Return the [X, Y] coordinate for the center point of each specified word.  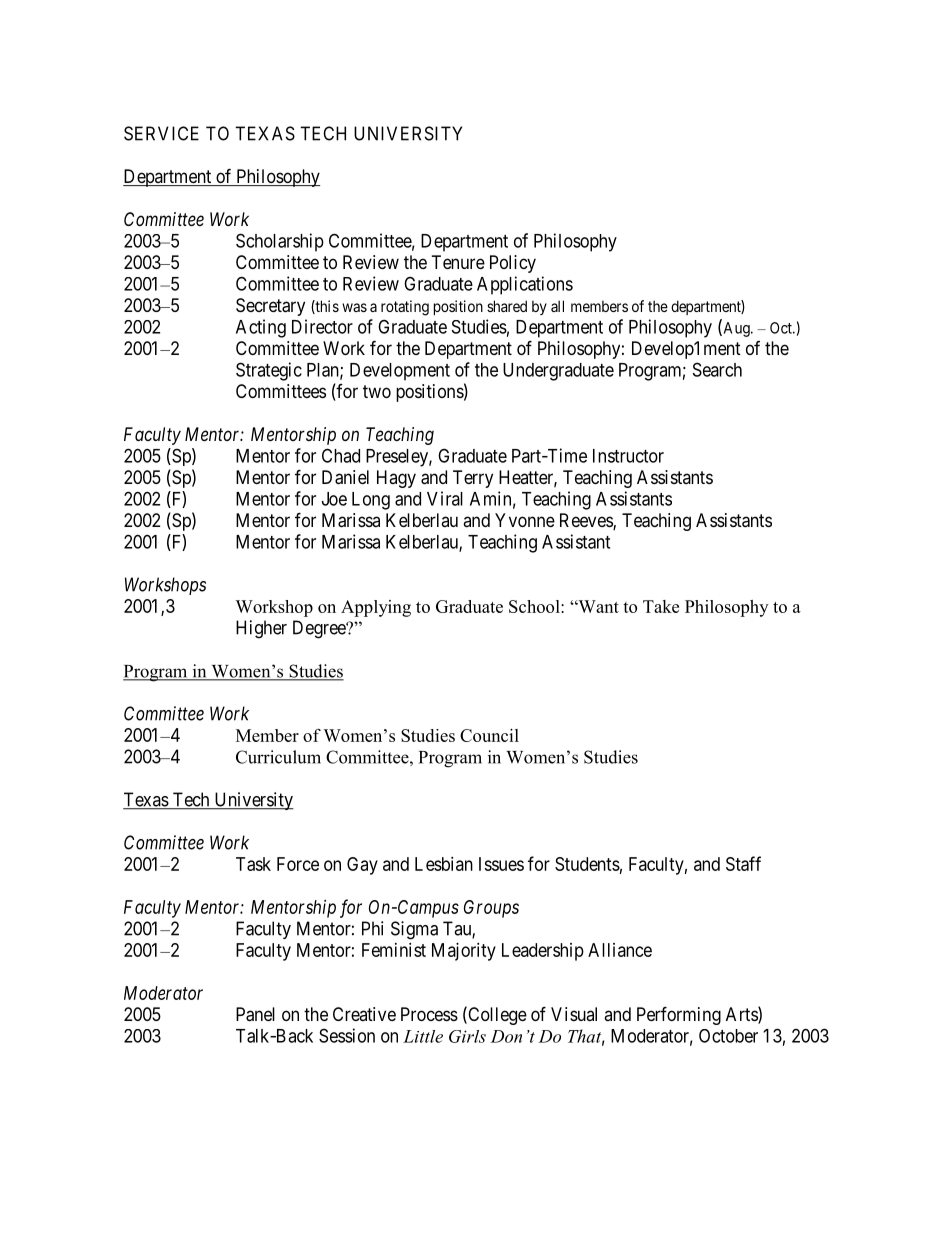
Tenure [458, 262]
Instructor [628, 456]
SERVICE [161, 133]
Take [661, 606]
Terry [473, 479]
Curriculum [278, 757]
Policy [513, 264]
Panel [255, 1014]
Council [489, 735]
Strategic [269, 371]
